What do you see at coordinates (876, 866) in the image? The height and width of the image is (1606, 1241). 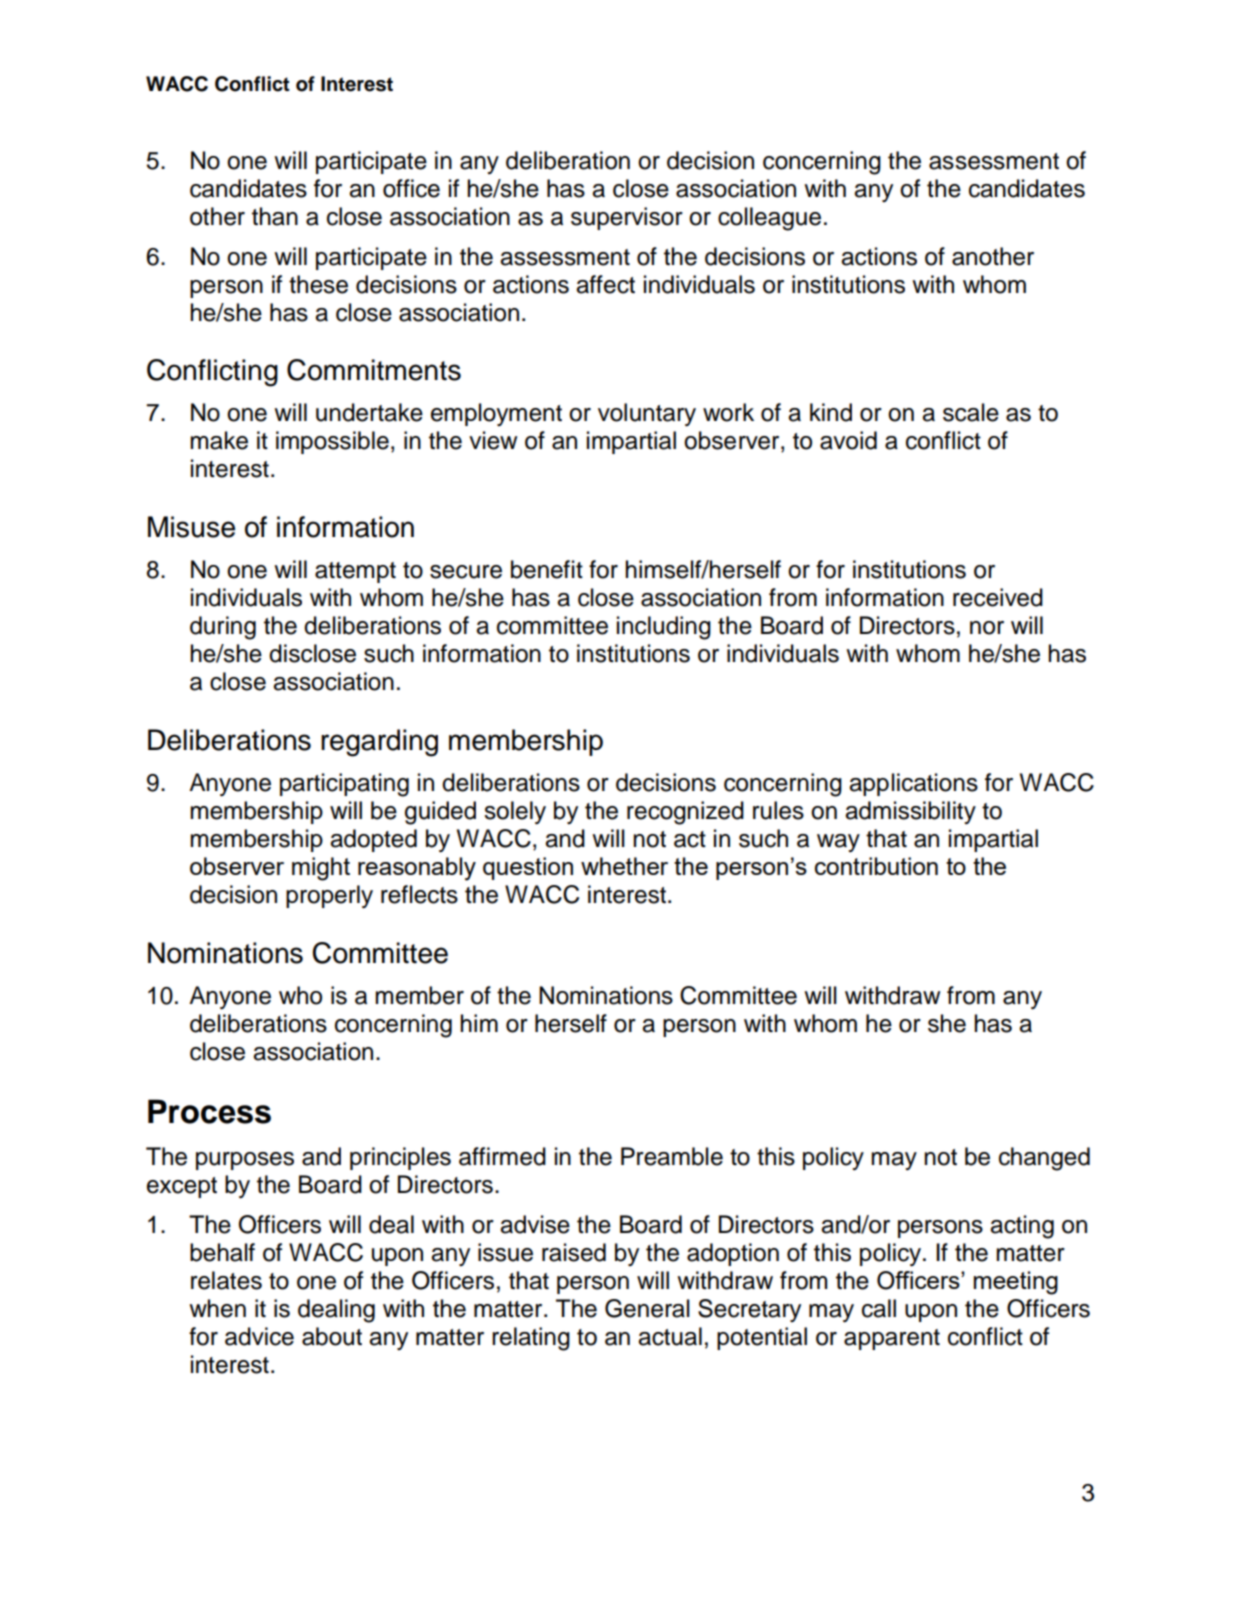 I see `contribution` at bounding box center [876, 866].
